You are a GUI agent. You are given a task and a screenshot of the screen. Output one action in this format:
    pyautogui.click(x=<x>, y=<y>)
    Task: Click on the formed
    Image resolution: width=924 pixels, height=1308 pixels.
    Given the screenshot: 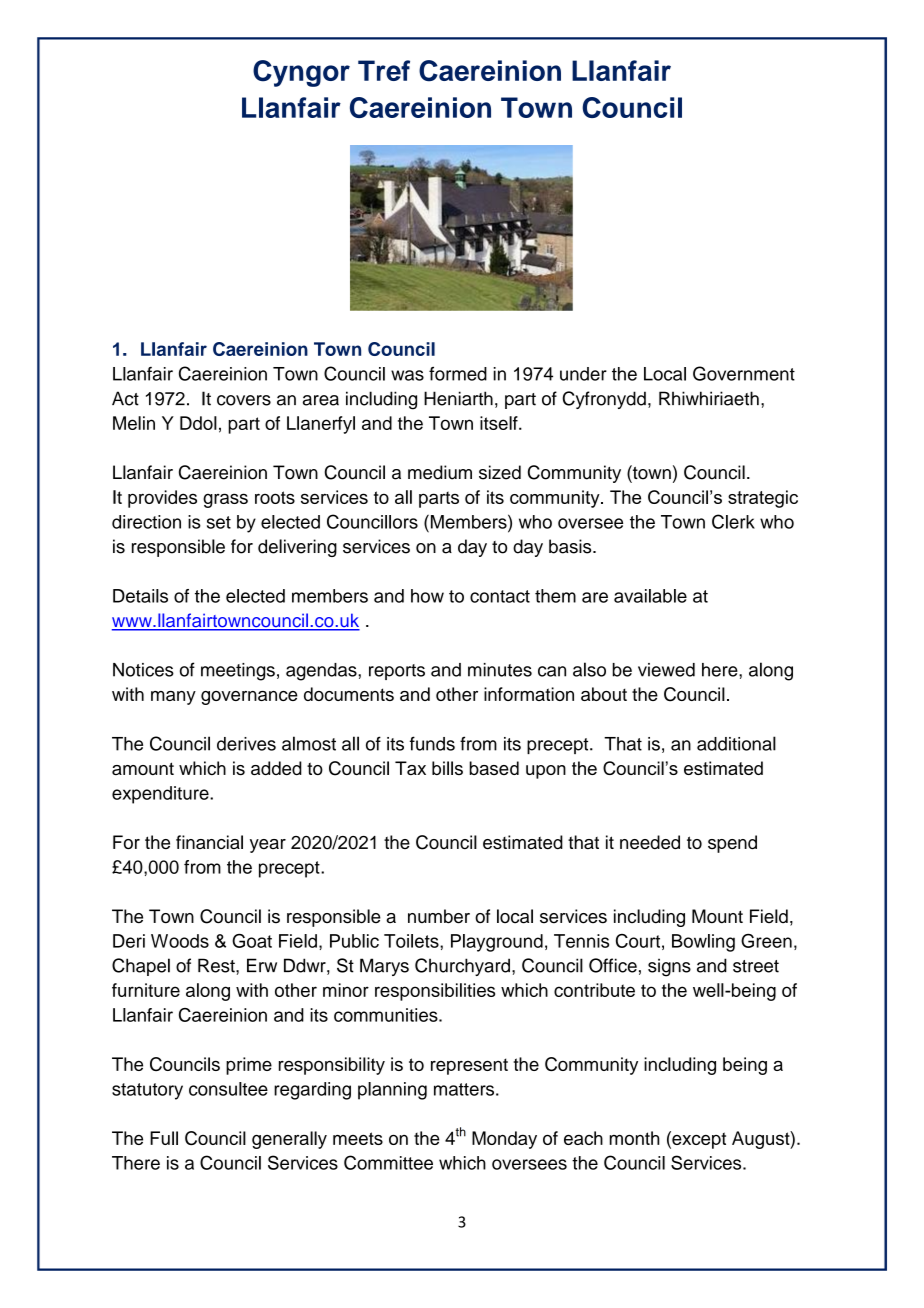 What is the action you would take?
    pyautogui.click(x=458, y=373)
